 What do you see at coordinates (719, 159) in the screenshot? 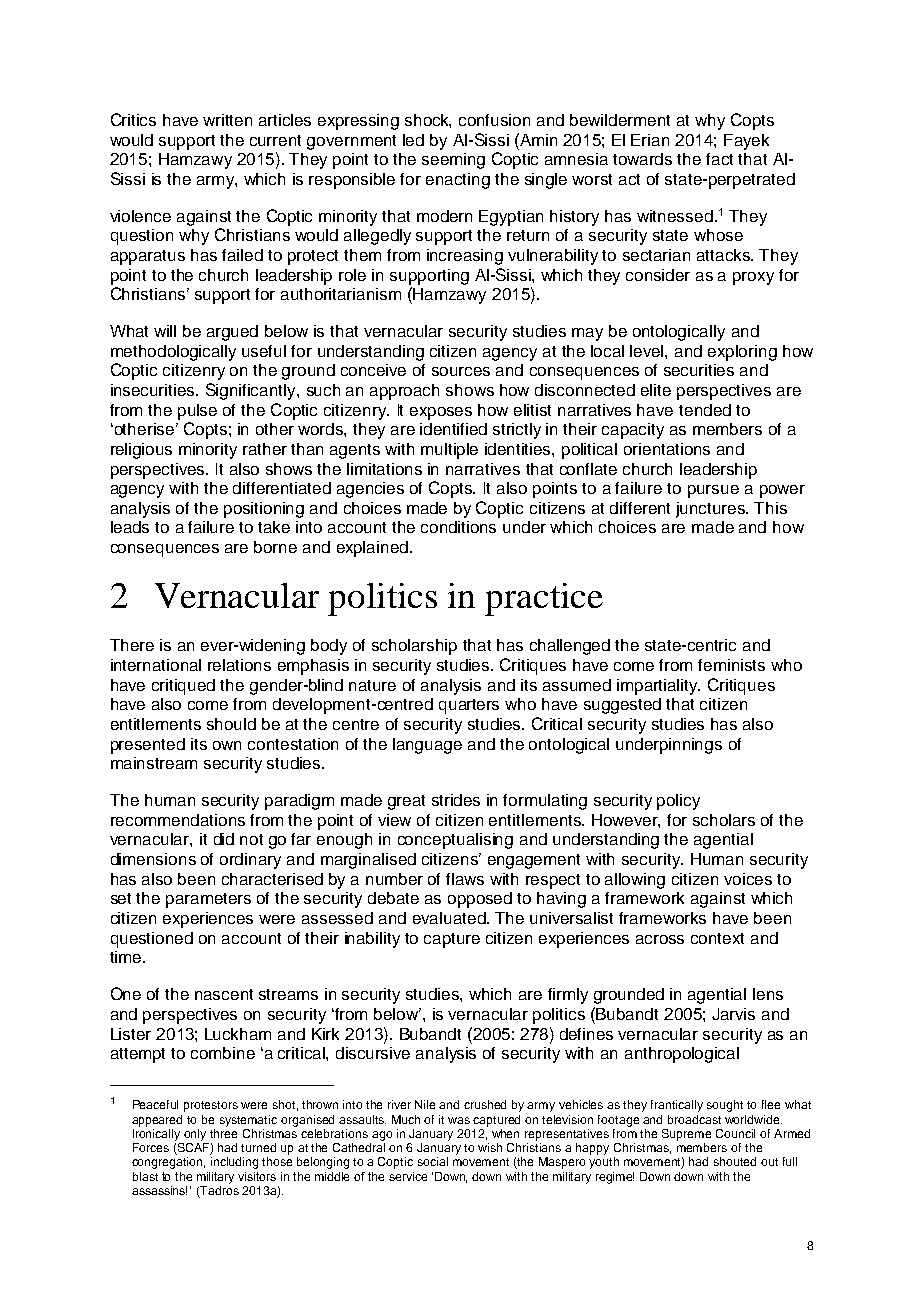
I see `fact` at bounding box center [719, 159].
